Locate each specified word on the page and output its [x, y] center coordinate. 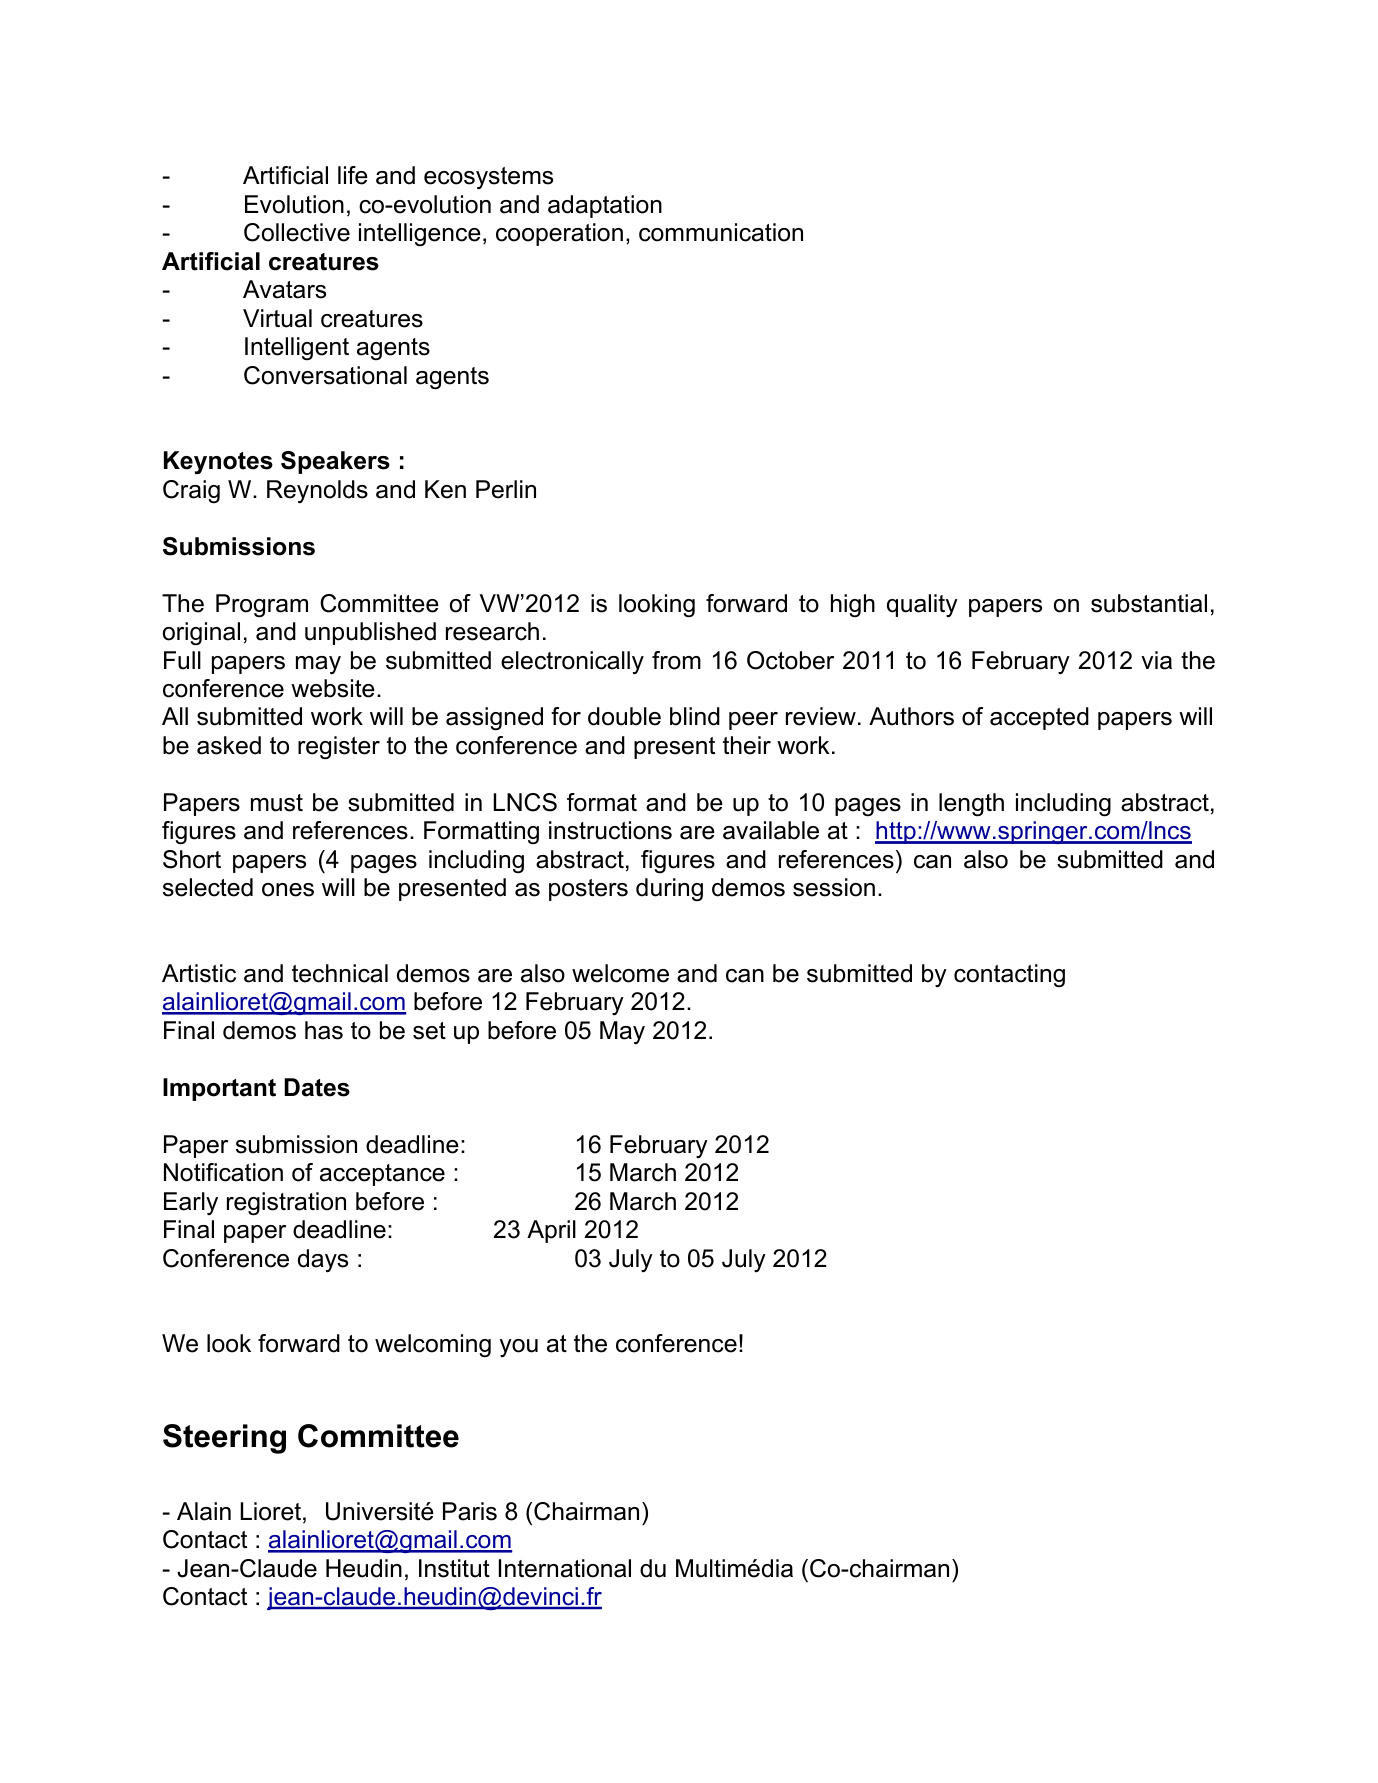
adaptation [605, 206]
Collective [297, 232]
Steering [224, 1439]
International [565, 1568]
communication [721, 232]
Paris [470, 1511]
